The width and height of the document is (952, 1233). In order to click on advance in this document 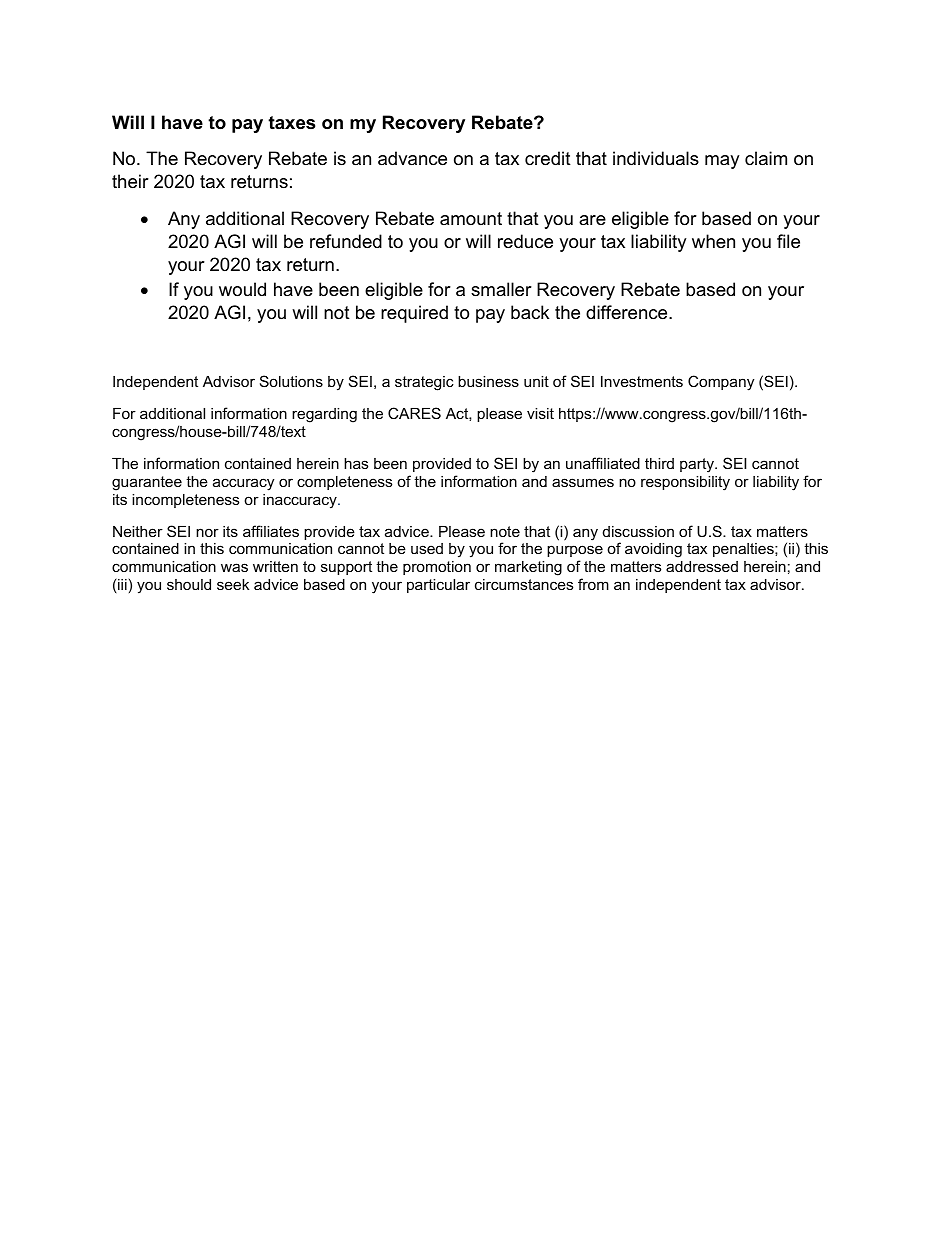, I will do `click(412, 158)`.
